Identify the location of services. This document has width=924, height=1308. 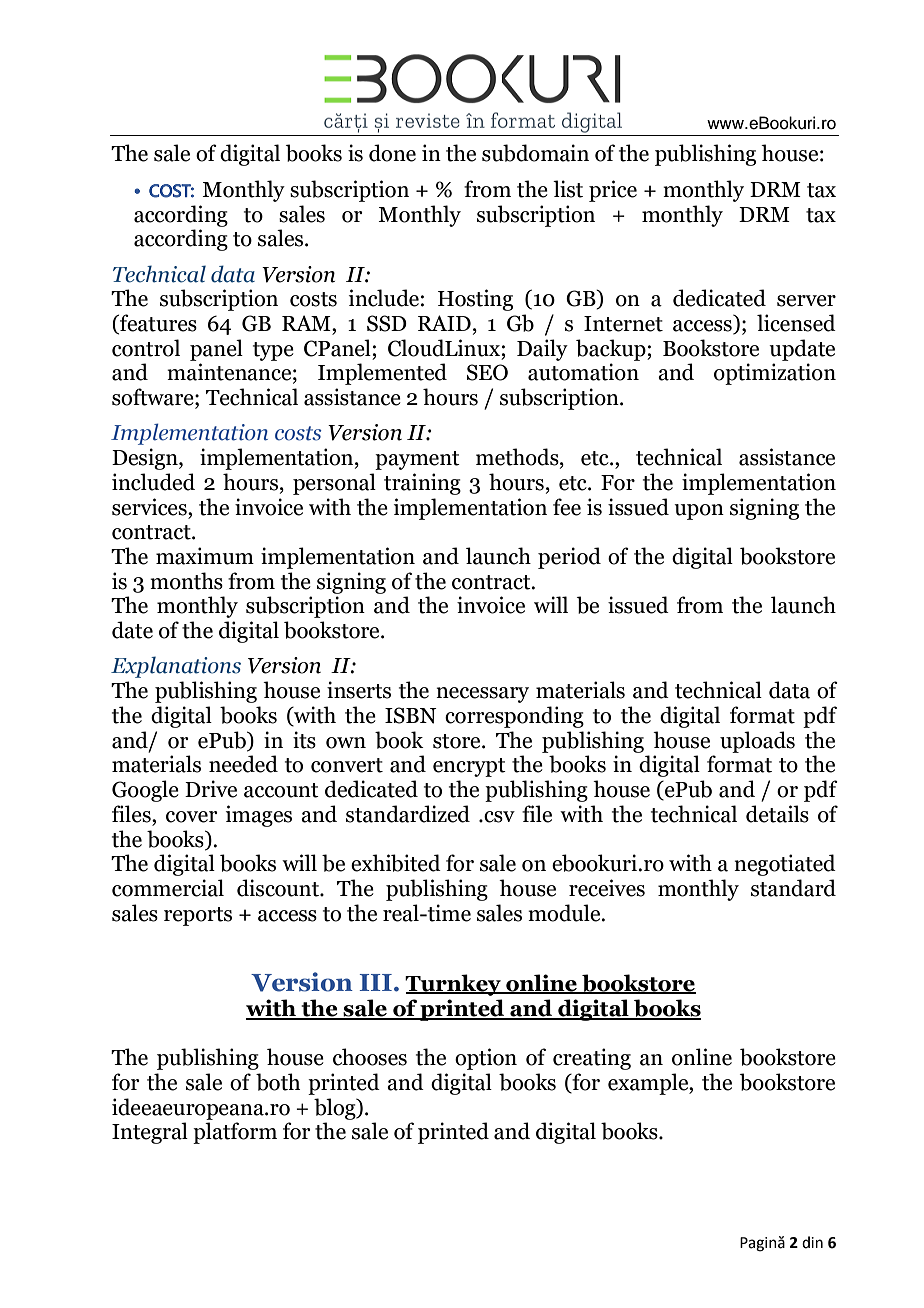
(150, 507).
